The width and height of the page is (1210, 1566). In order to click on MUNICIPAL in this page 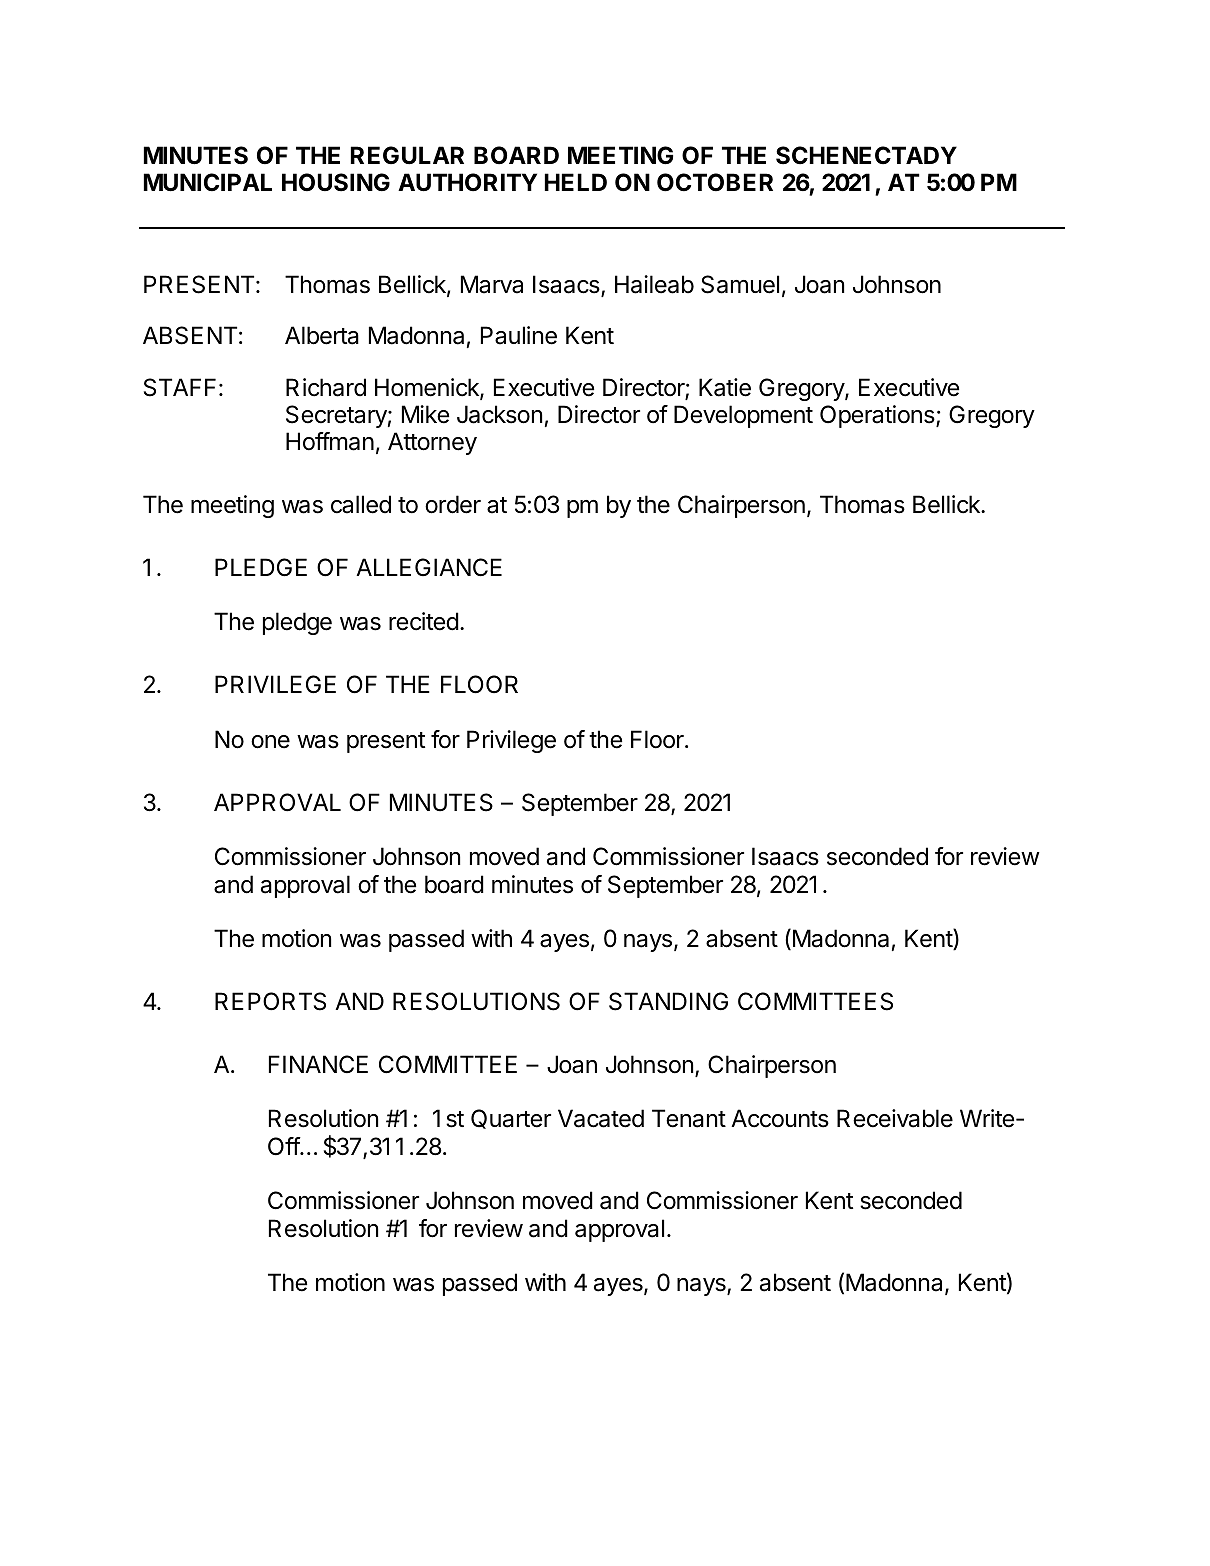, I will do `click(208, 182)`.
